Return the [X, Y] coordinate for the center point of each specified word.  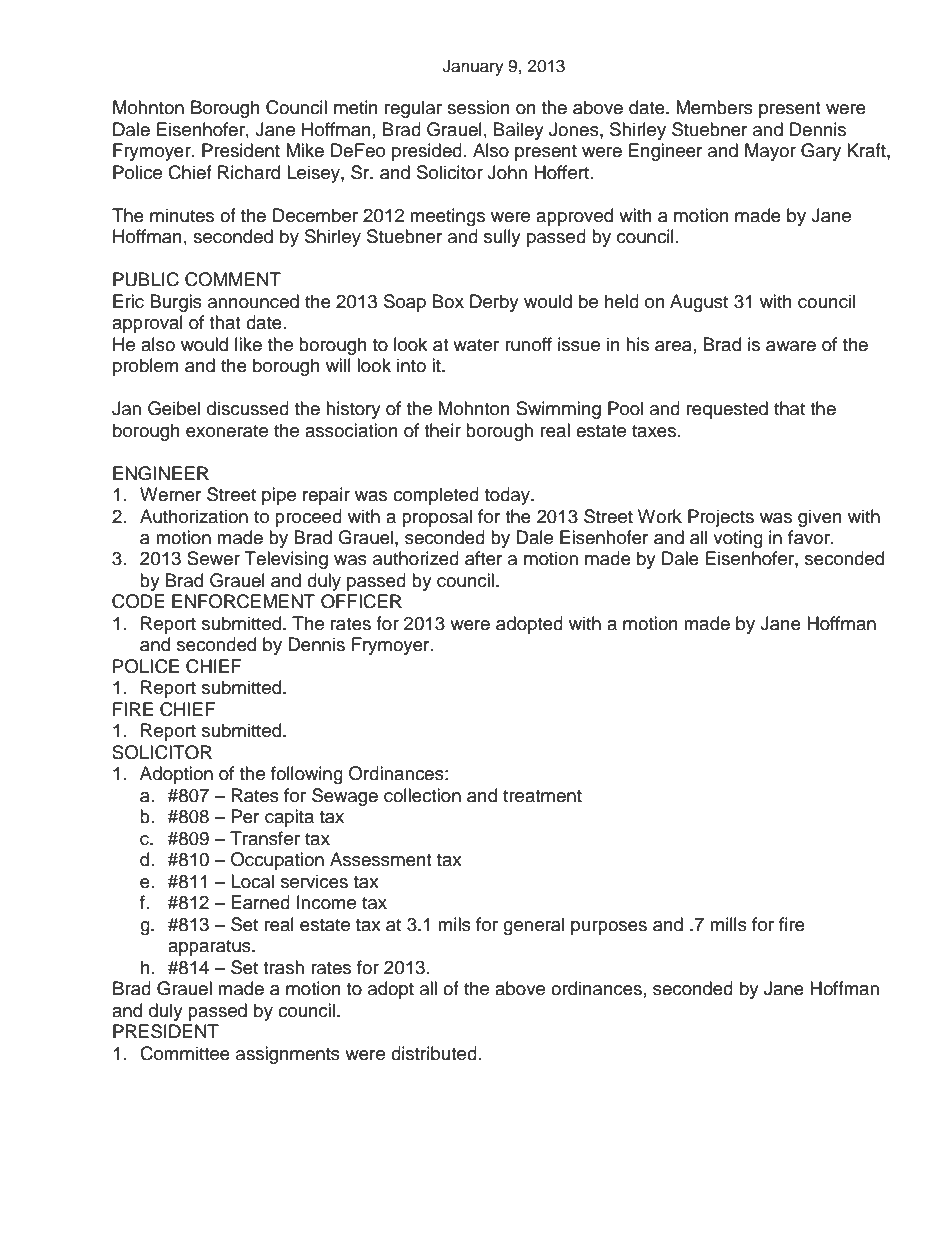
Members [714, 107]
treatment [542, 796]
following [307, 775]
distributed [434, 1053]
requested [727, 410]
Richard [249, 172]
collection [422, 795]
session [478, 107]
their [442, 430]
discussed [248, 408]
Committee [185, 1053]
